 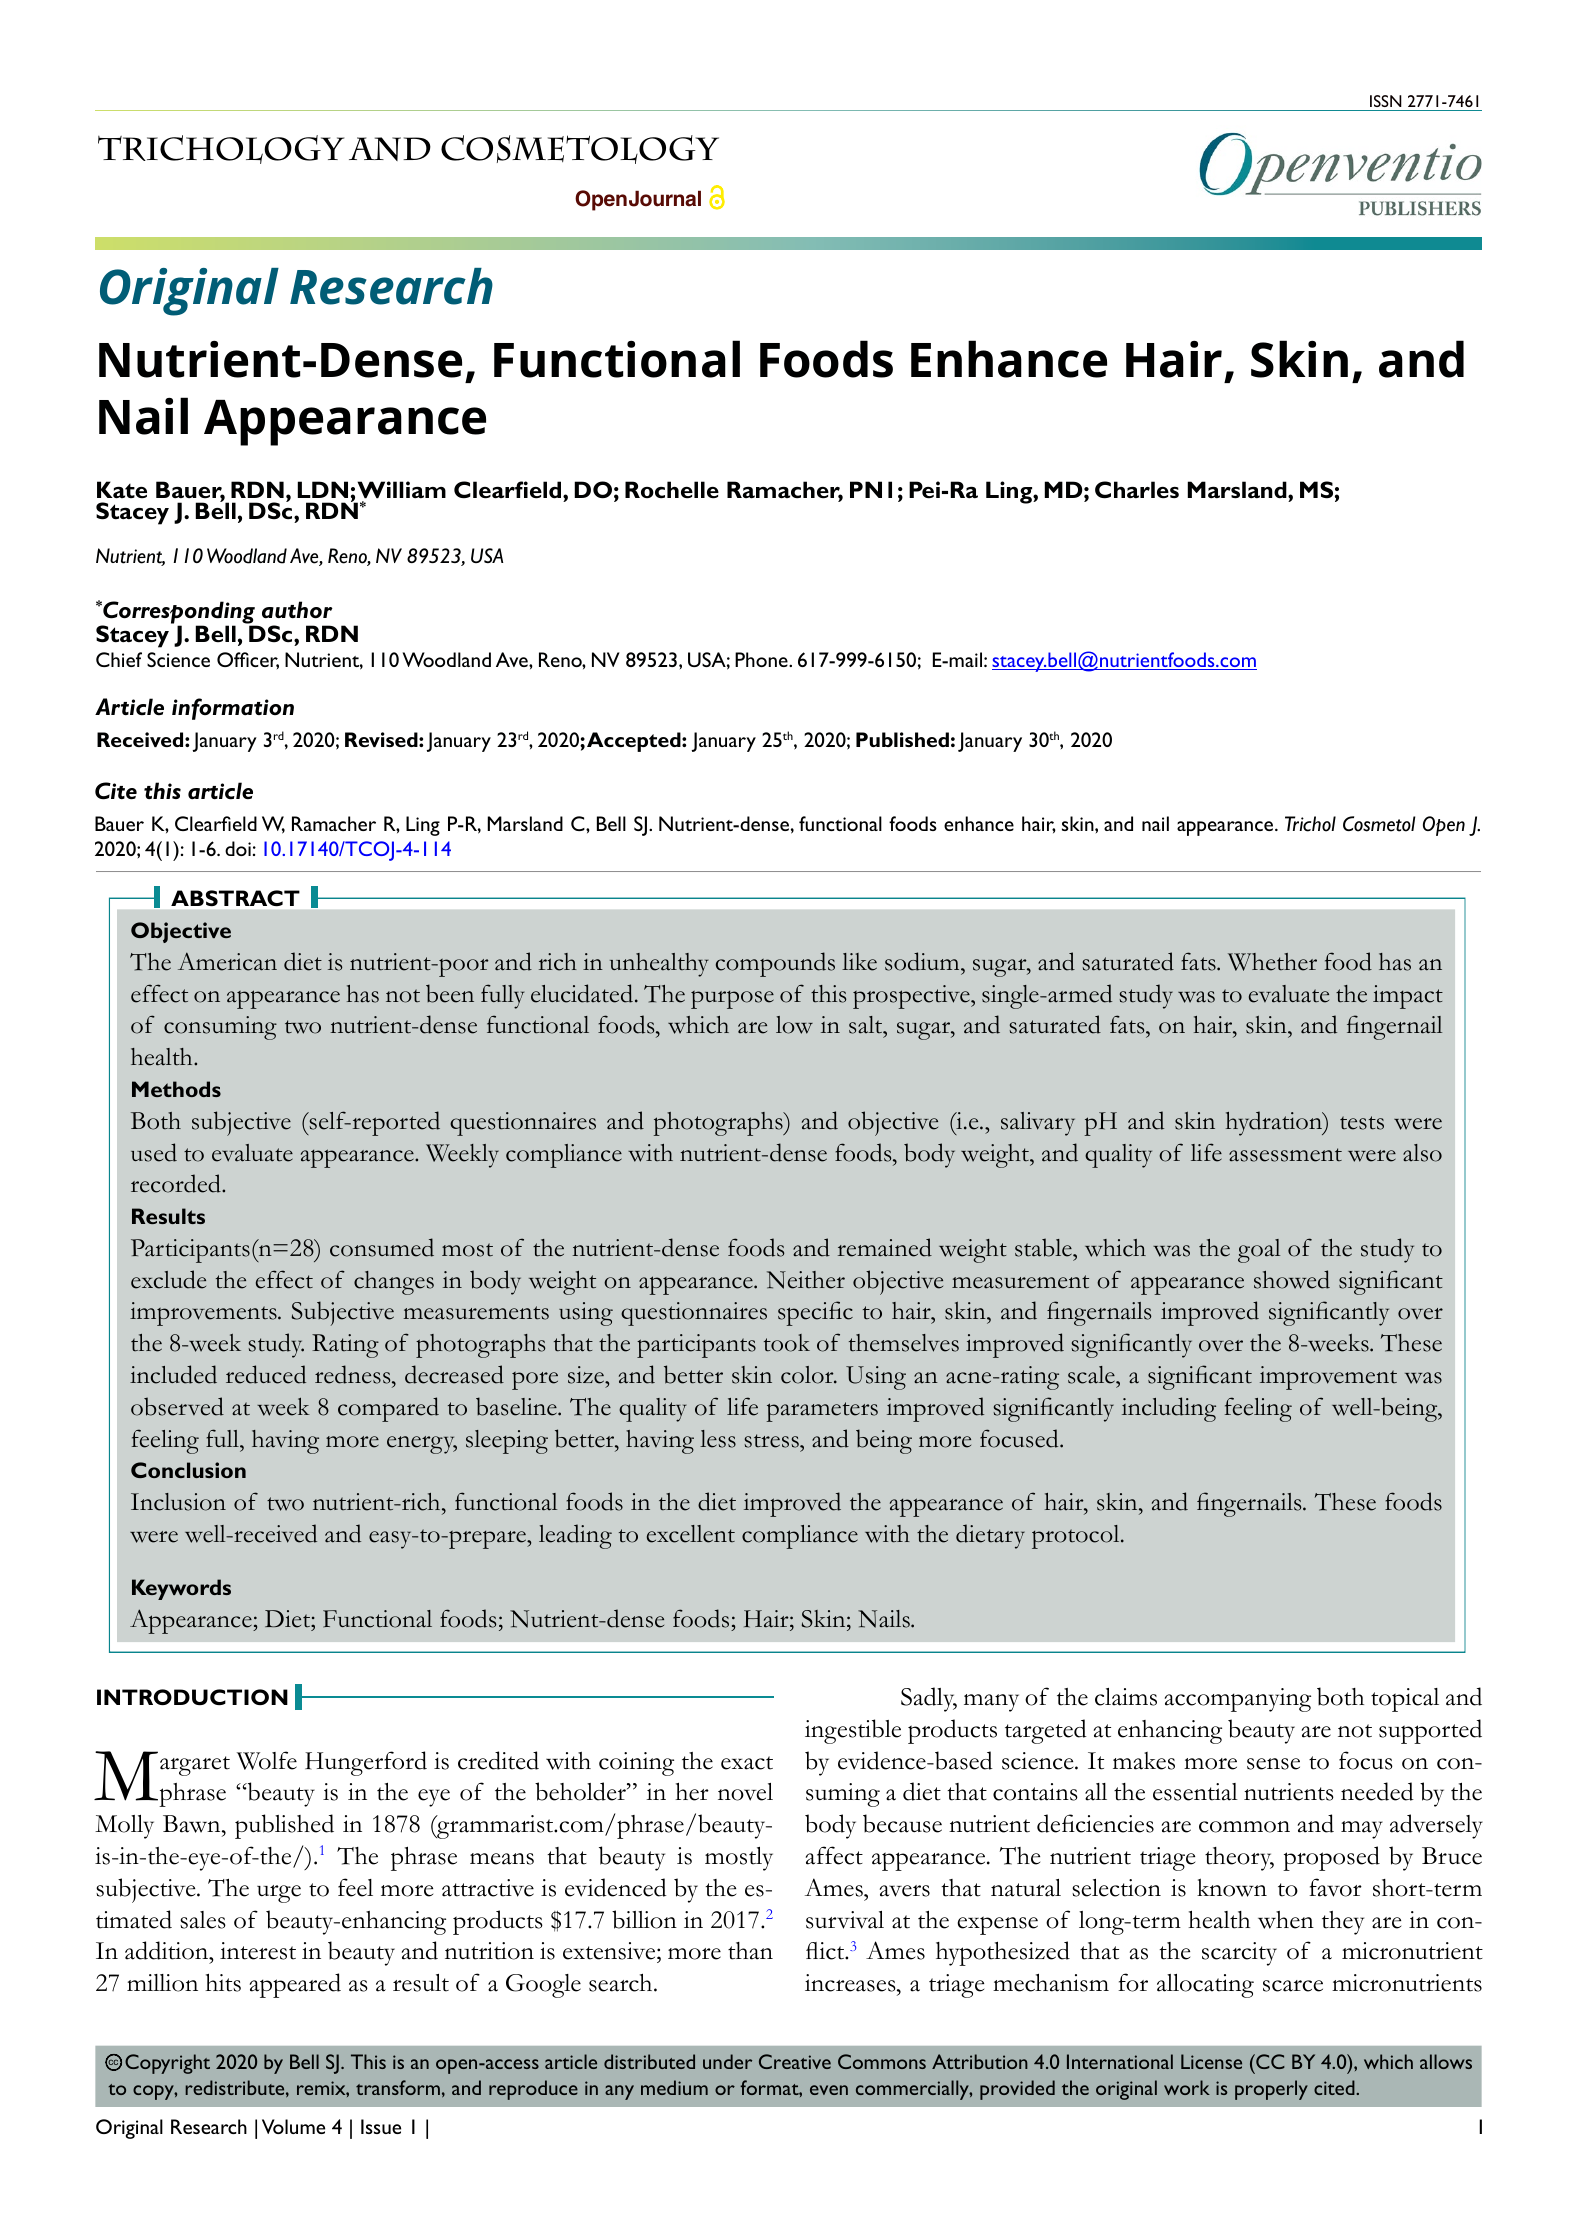 I want to click on properly, so click(x=1271, y=2090).
